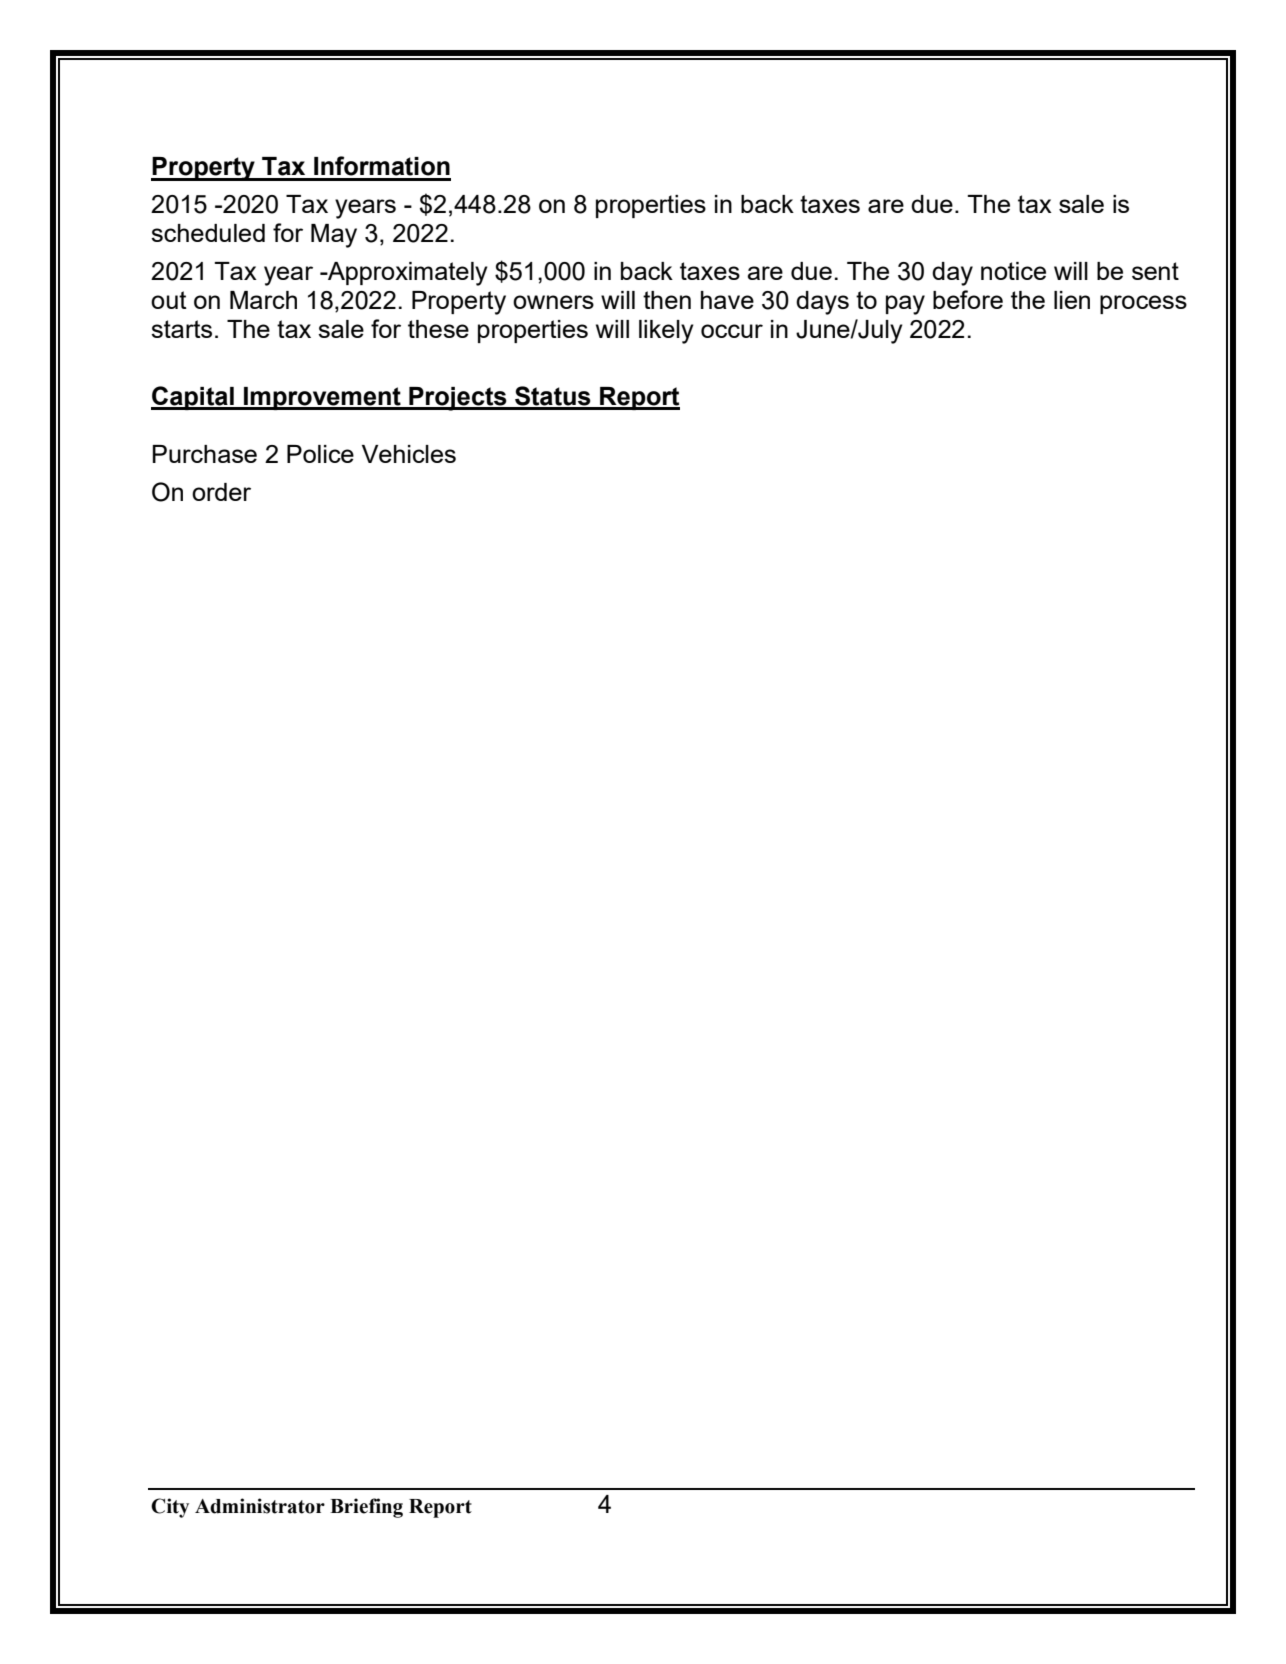 This document has width=1286, height=1664. I want to click on Police, so click(320, 454).
